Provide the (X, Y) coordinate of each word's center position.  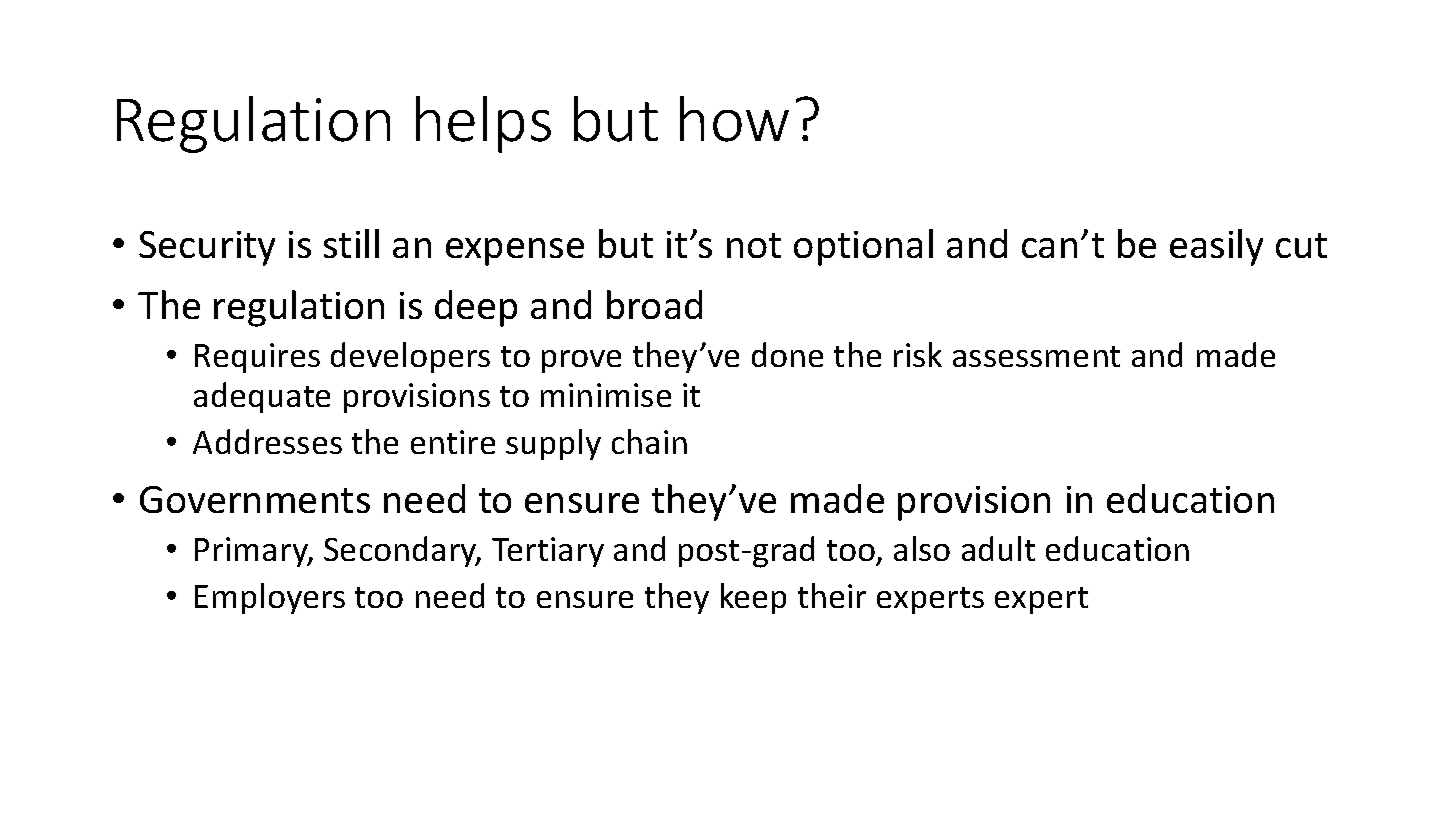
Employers (270, 598)
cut (1301, 245)
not (754, 245)
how (734, 119)
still (351, 243)
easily (1216, 247)
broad (654, 304)
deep (476, 308)
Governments (255, 499)
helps (483, 124)
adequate (262, 397)
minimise (606, 395)
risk (918, 354)
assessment (1036, 356)
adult (998, 548)
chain (649, 441)
